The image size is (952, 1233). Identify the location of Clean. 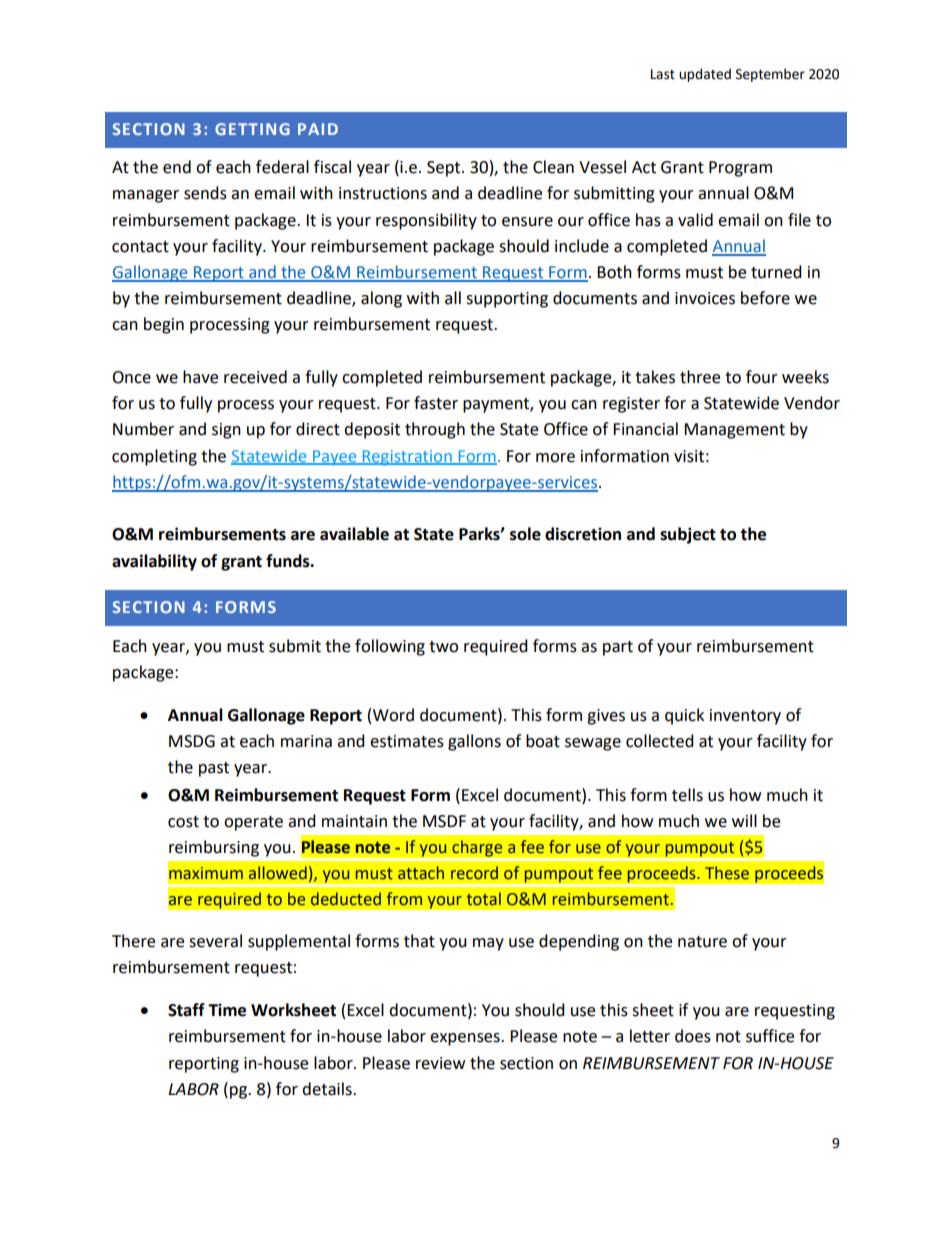
(553, 167).
